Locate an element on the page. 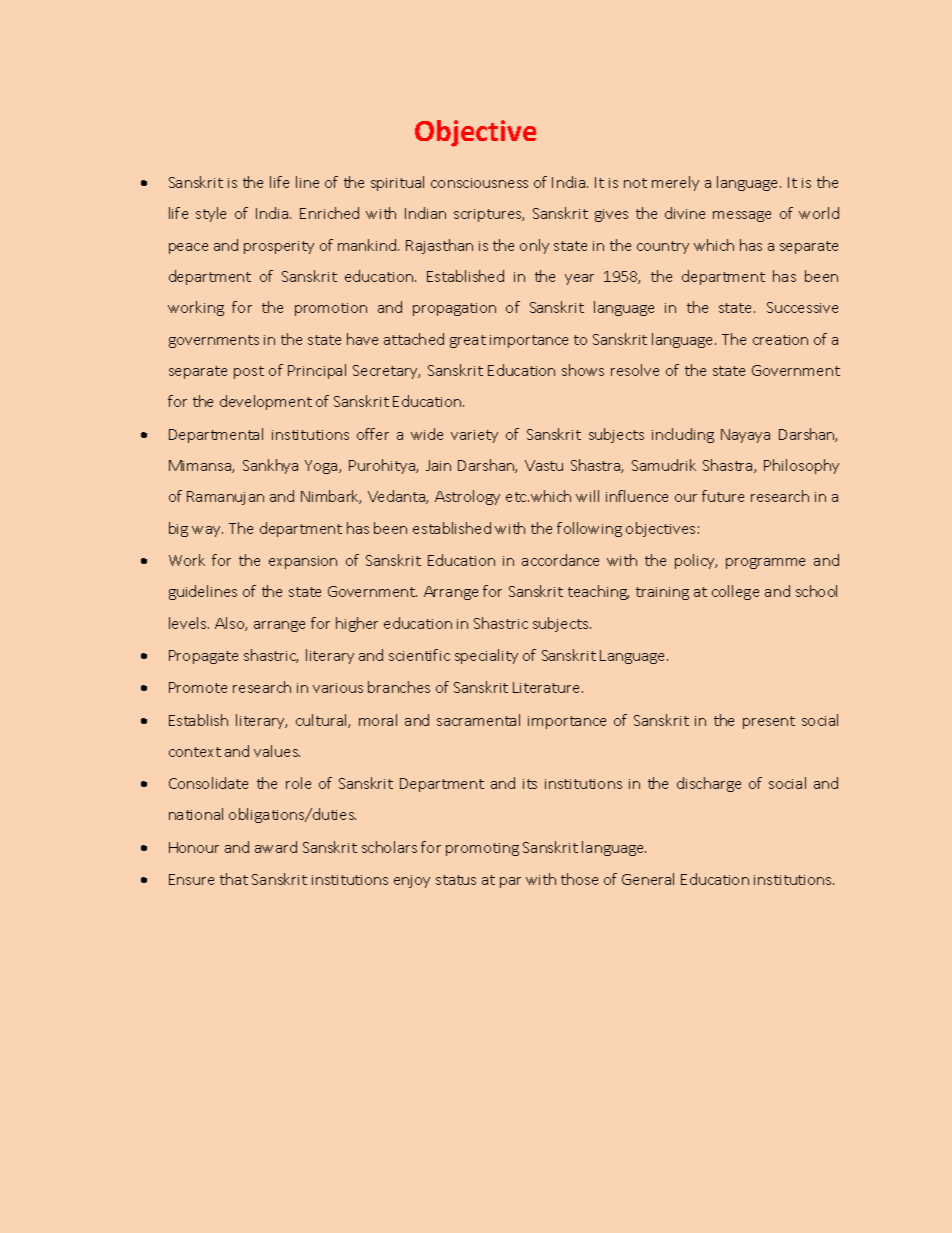 The image size is (952, 1233). college is located at coordinates (735, 592).
